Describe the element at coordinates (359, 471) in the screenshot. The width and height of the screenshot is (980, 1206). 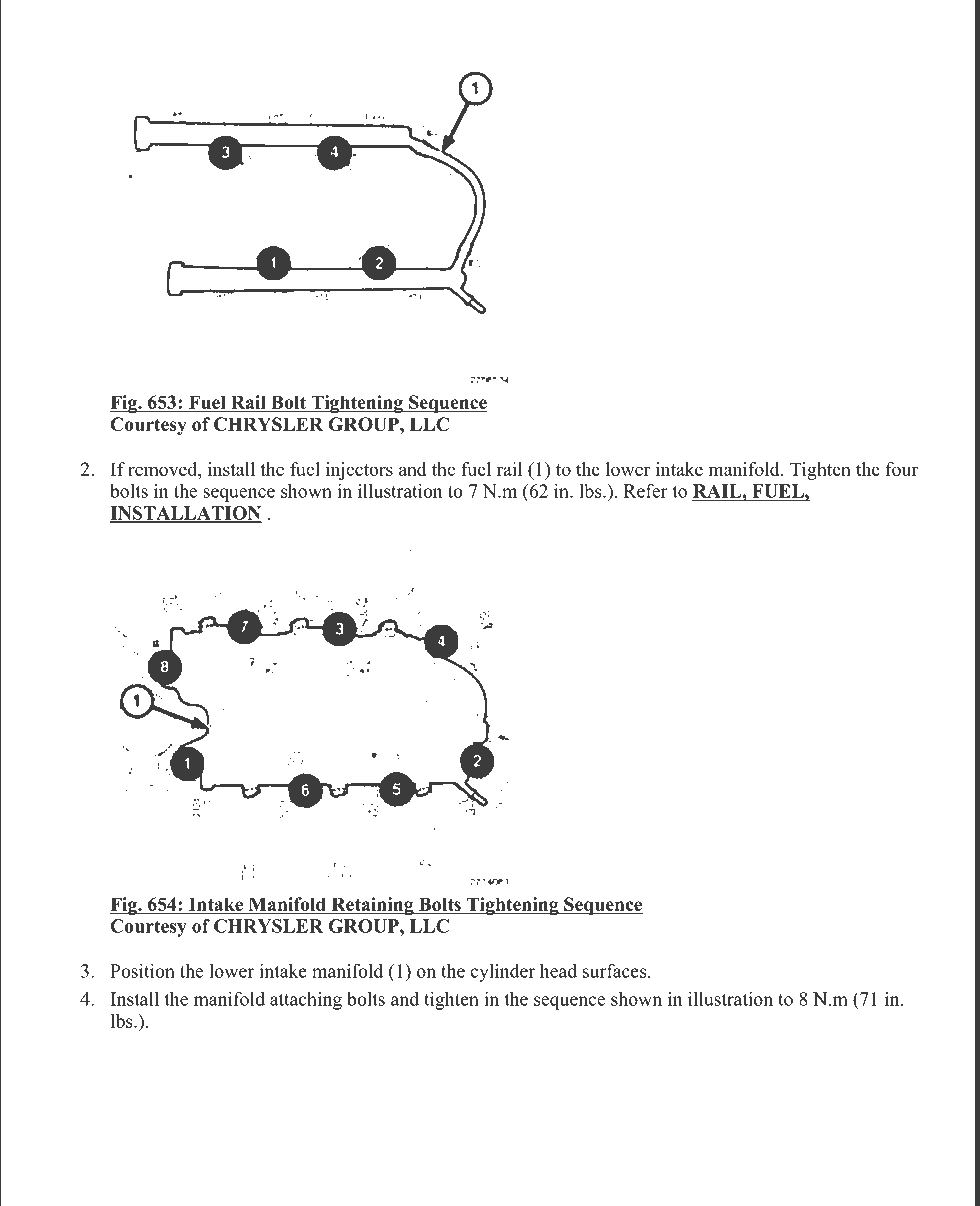
I see `injectors` at that location.
